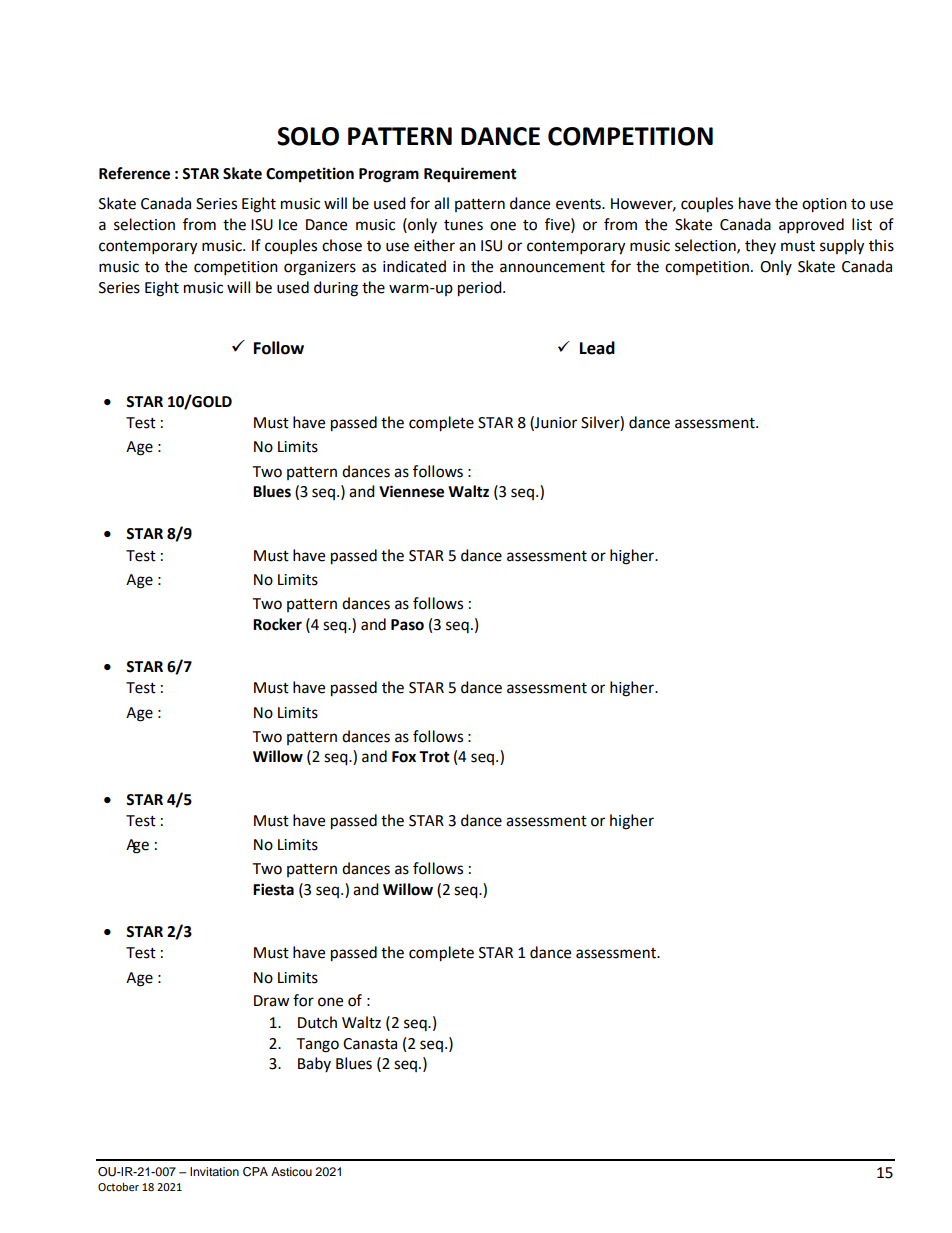 The width and height of the screenshot is (952, 1233). Describe the element at coordinates (824, 205) in the screenshot. I see `option` at that location.
